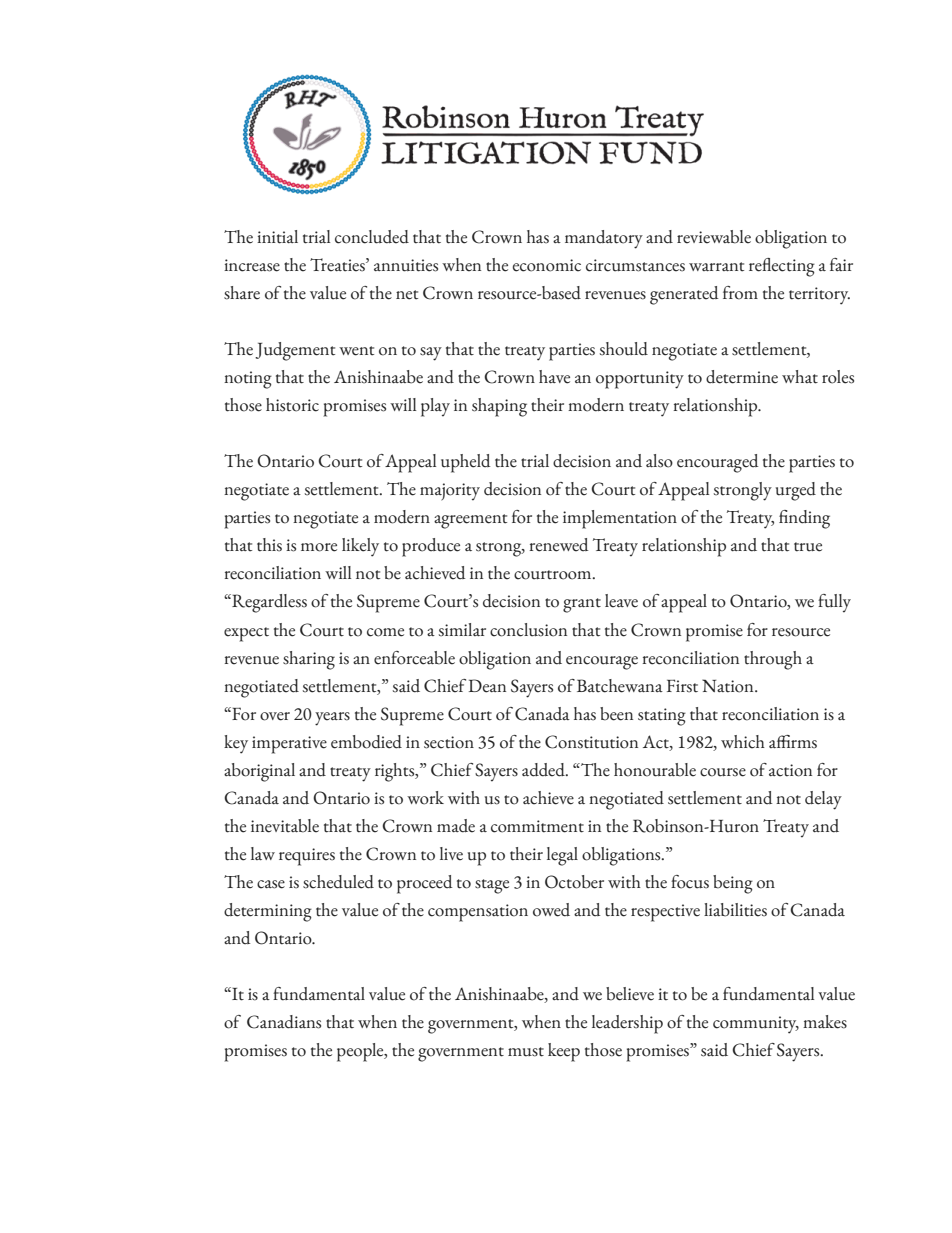 This screenshot has height=1233, width=952. Describe the element at coordinates (547, 265) in the screenshot. I see `economic` at that location.
